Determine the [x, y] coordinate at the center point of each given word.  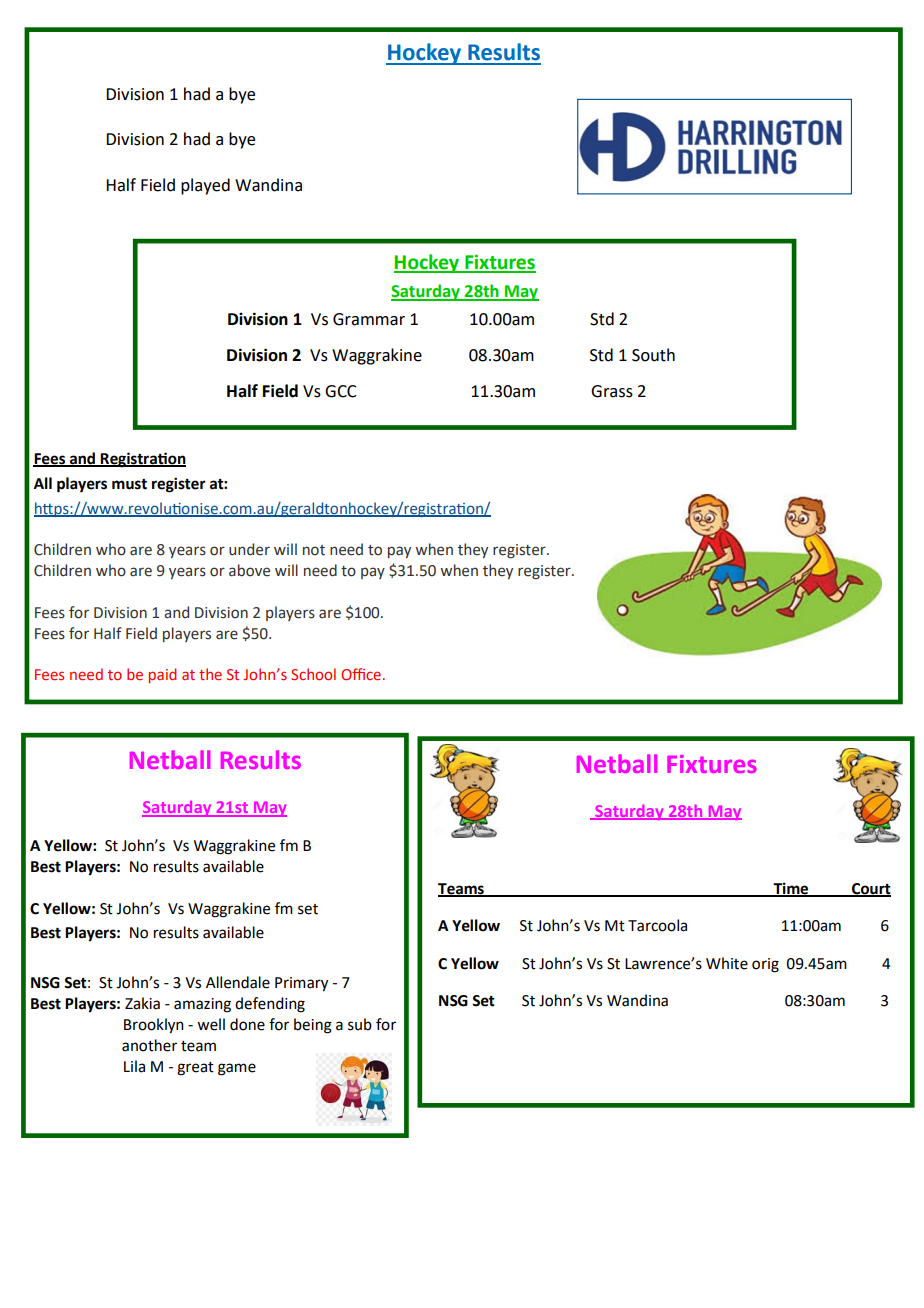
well [211, 1024]
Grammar [369, 319]
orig [765, 965]
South [653, 355]
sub [360, 1024]
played [205, 186]
